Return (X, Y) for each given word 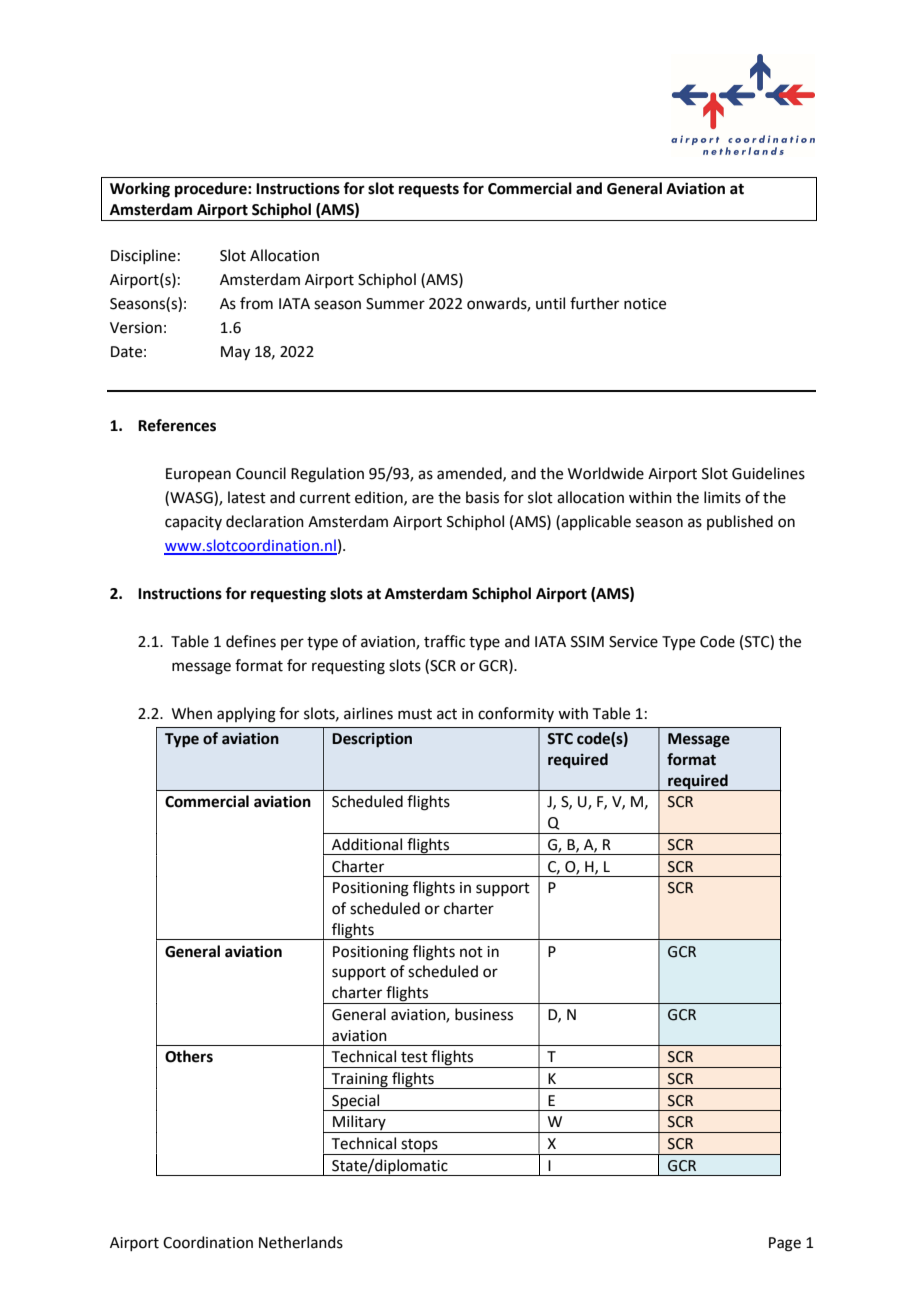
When (192, 713)
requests (429, 191)
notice (645, 304)
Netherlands (301, 1242)
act (447, 714)
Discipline (143, 256)
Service (633, 642)
